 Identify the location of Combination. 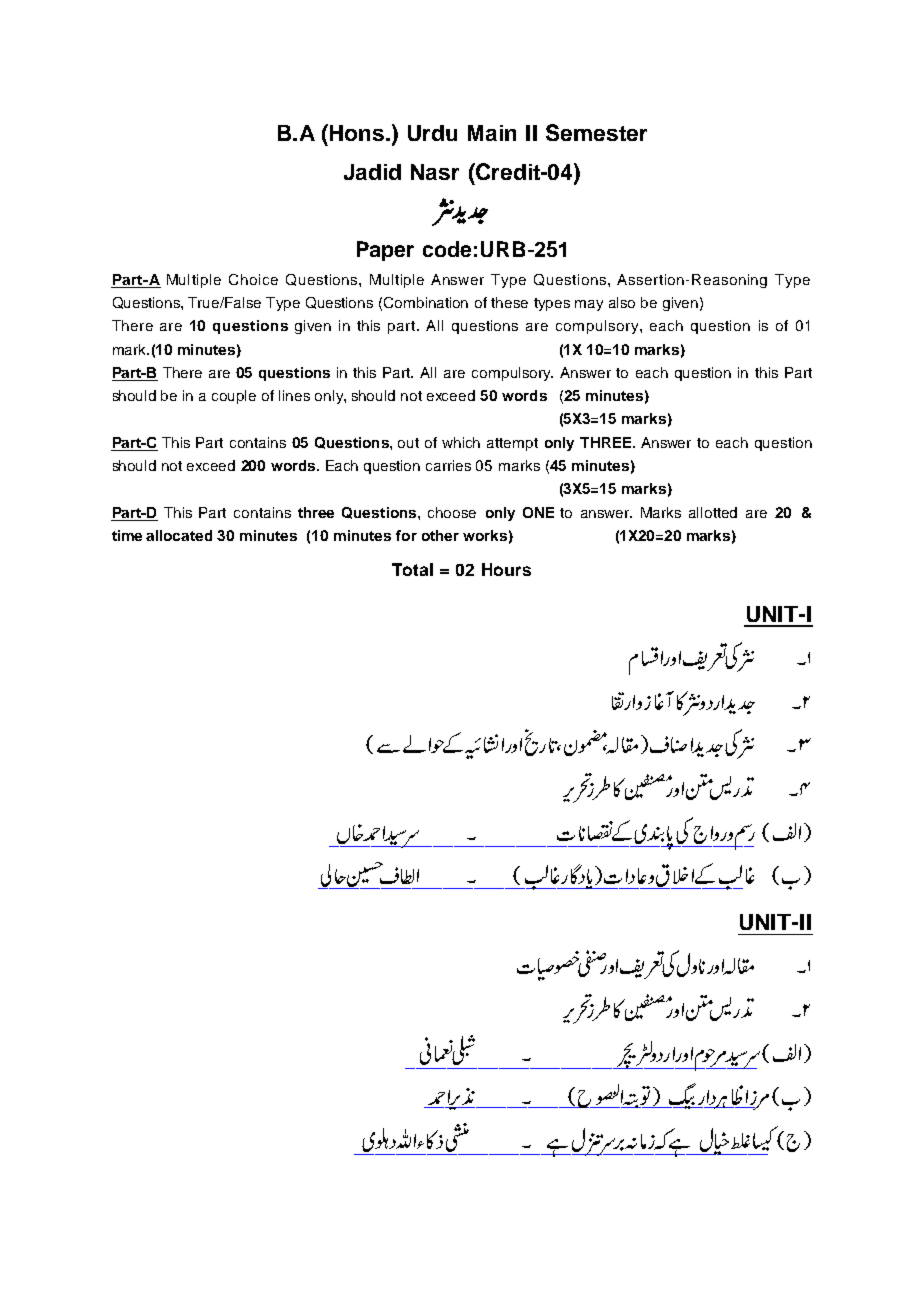
(426, 302).
